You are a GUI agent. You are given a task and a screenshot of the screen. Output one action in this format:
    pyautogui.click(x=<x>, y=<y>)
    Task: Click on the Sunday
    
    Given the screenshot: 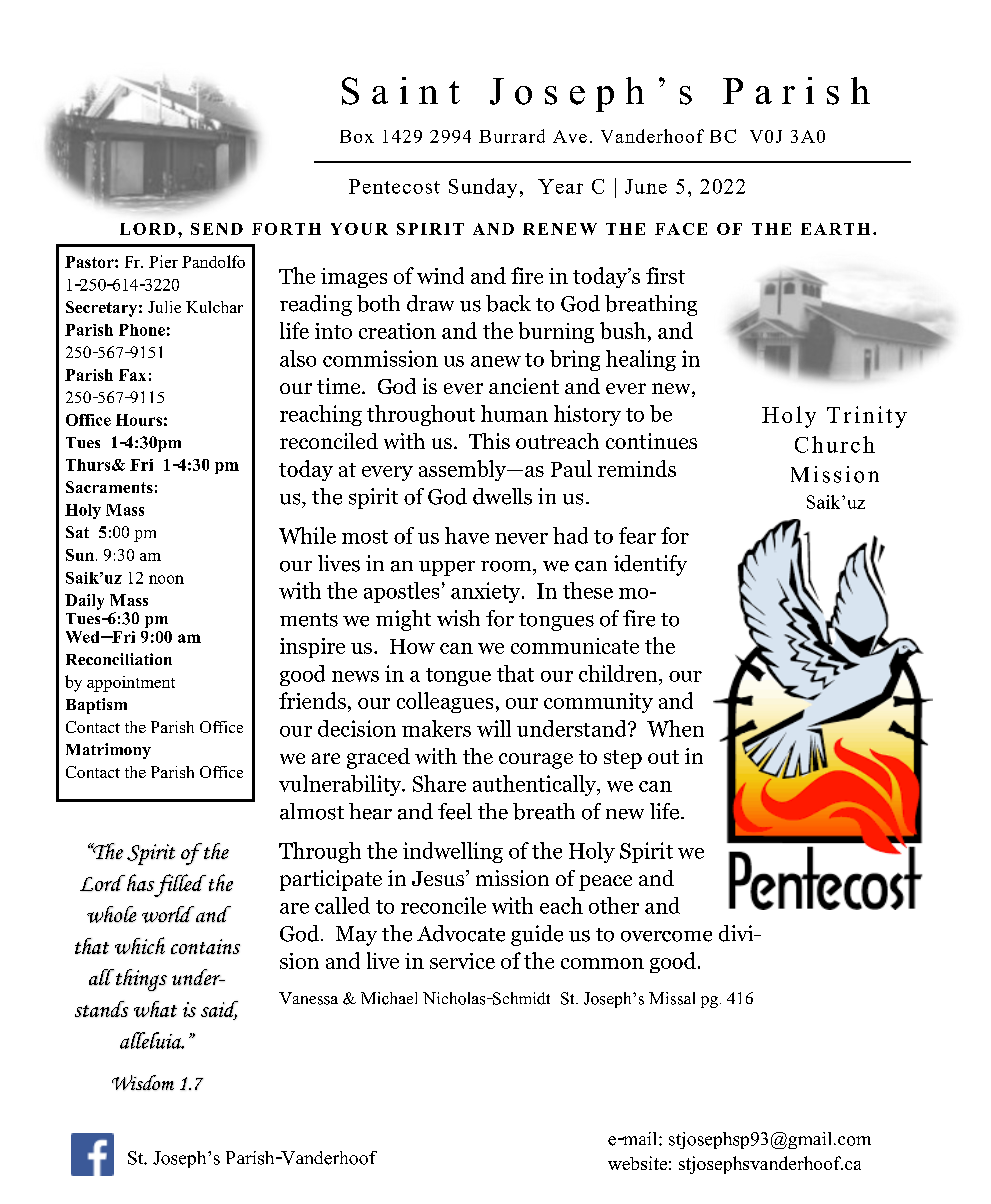 What is the action you would take?
    pyautogui.click(x=483, y=188)
